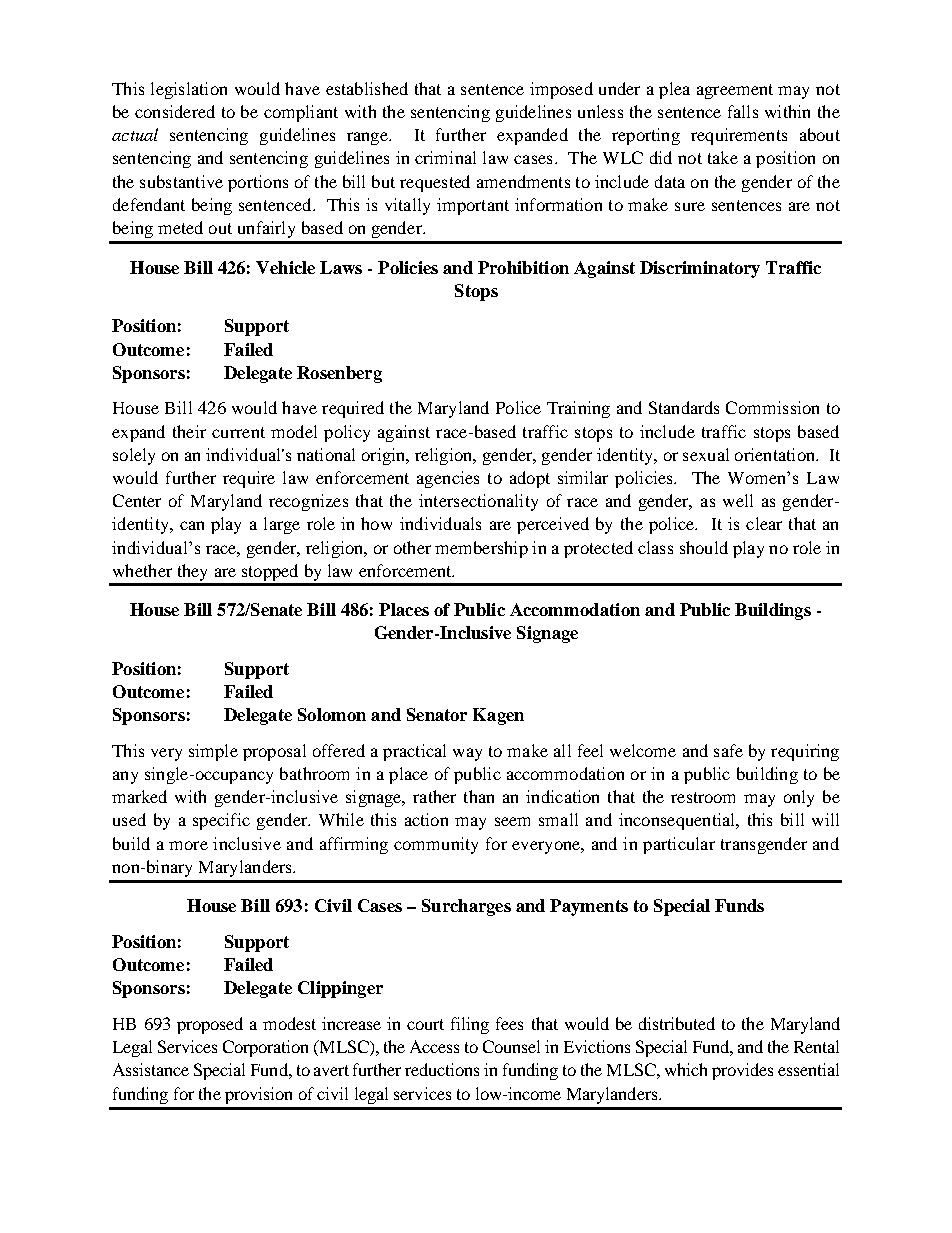  I want to click on falls, so click(743, 111).
